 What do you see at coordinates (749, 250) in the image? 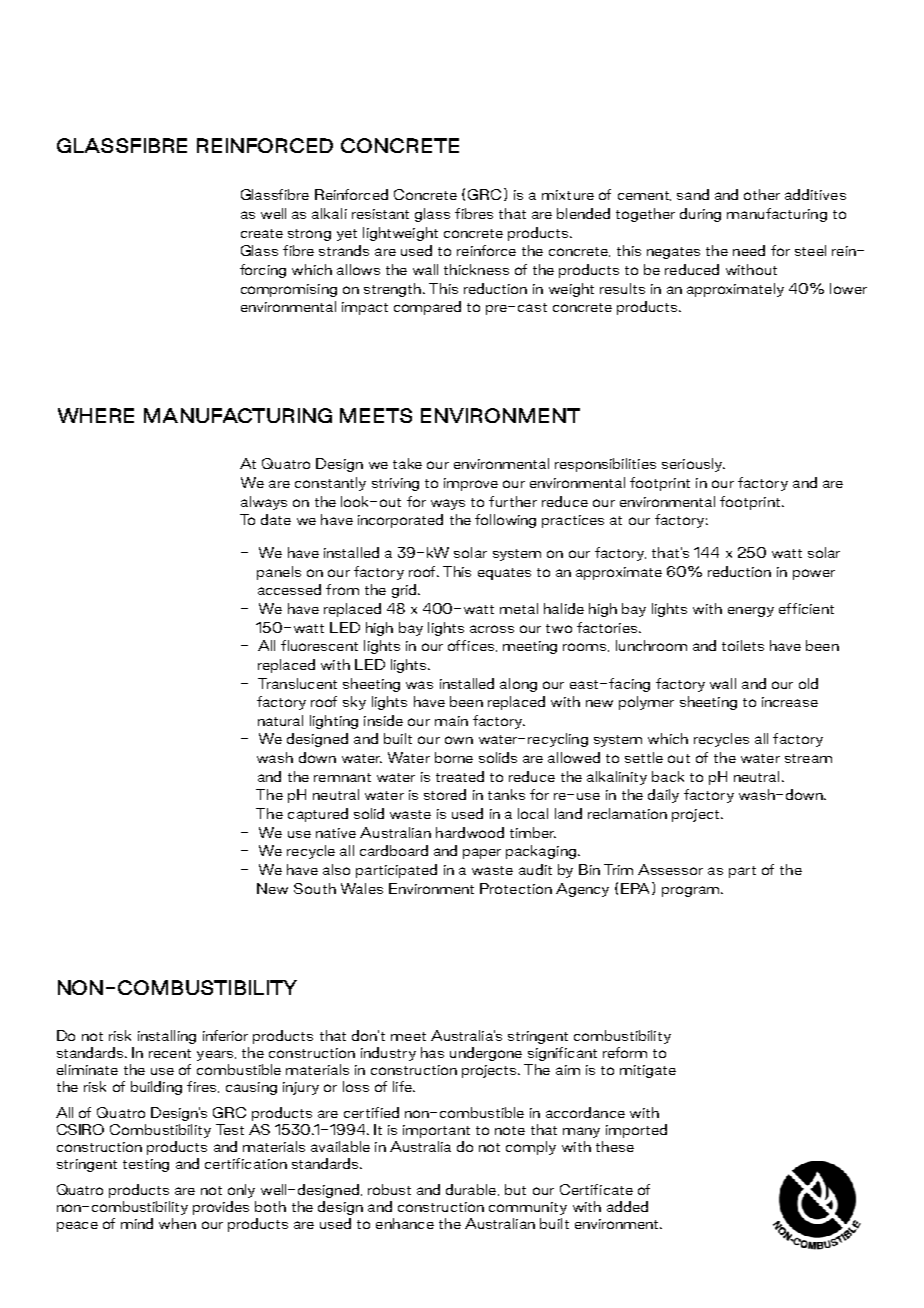
I see `need` at bounding box center [749, 250].
